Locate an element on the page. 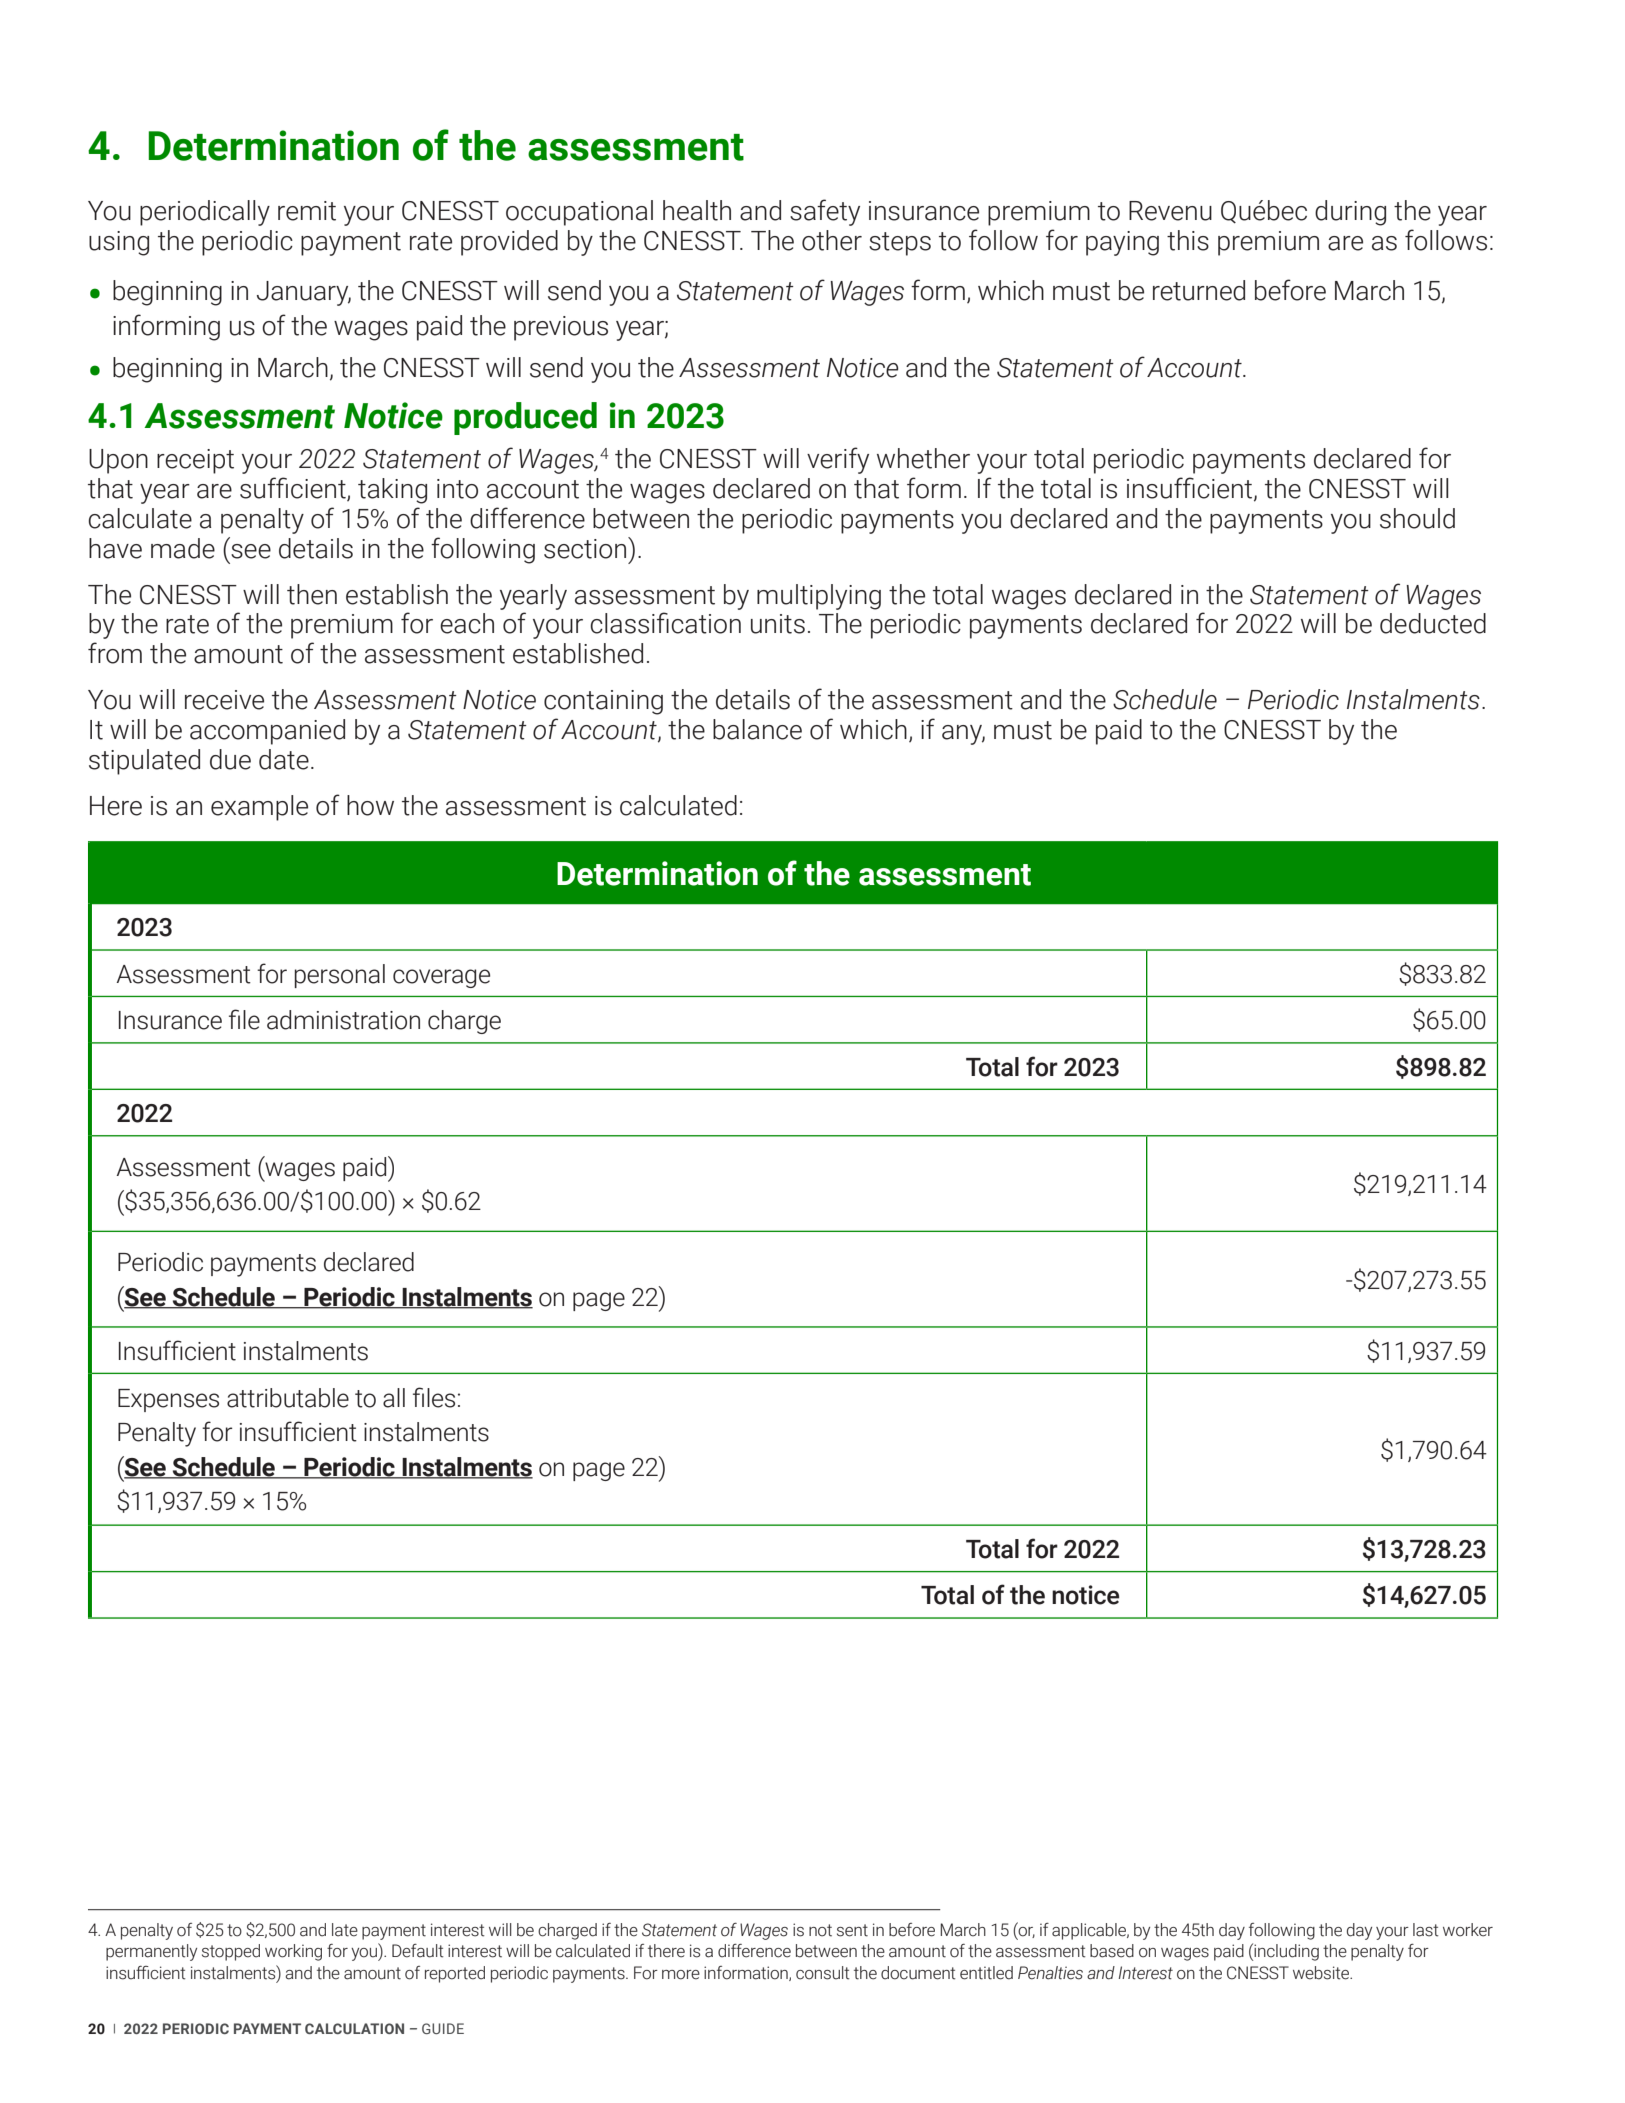  other is located at coordinates (832, 240).
